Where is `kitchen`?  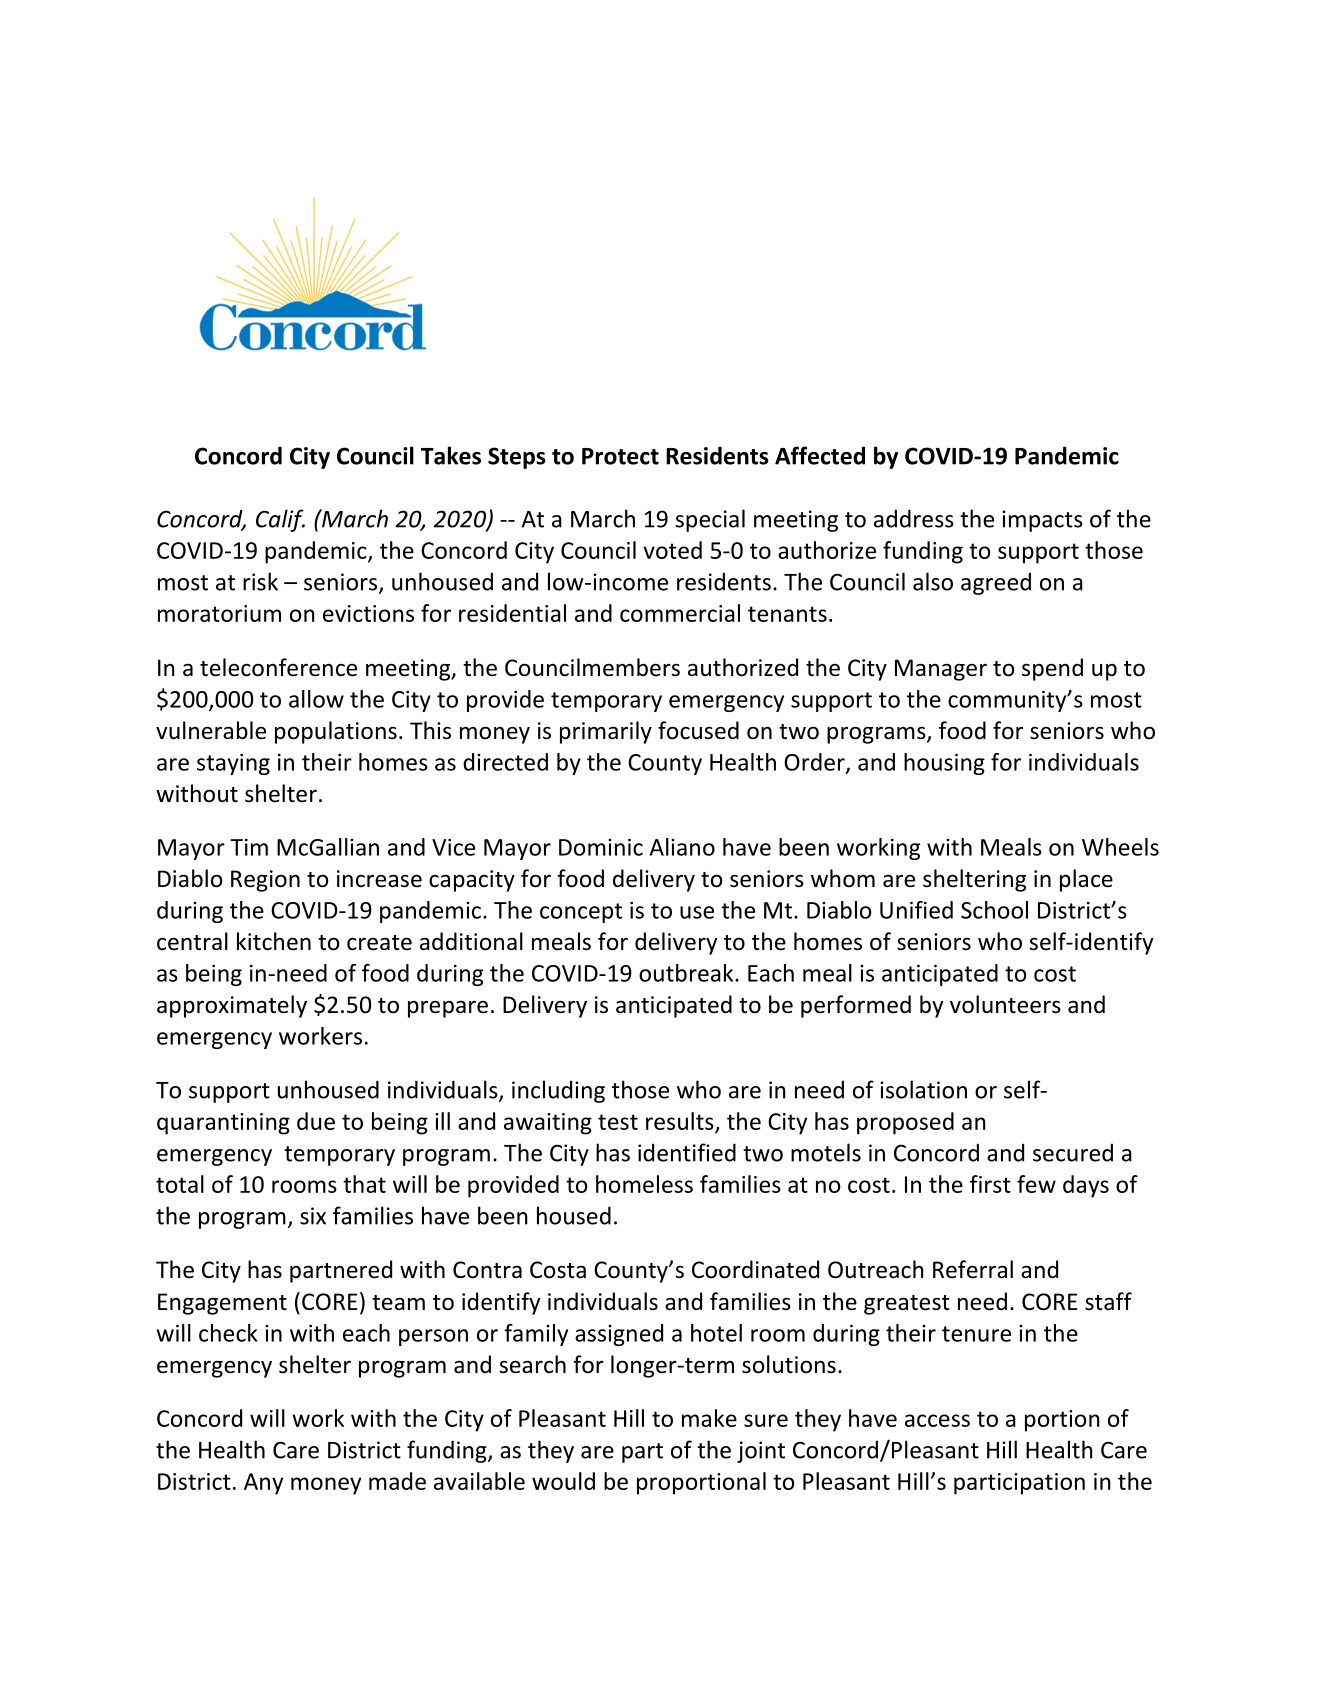
kitchen is located at coordinates (274, 941).
